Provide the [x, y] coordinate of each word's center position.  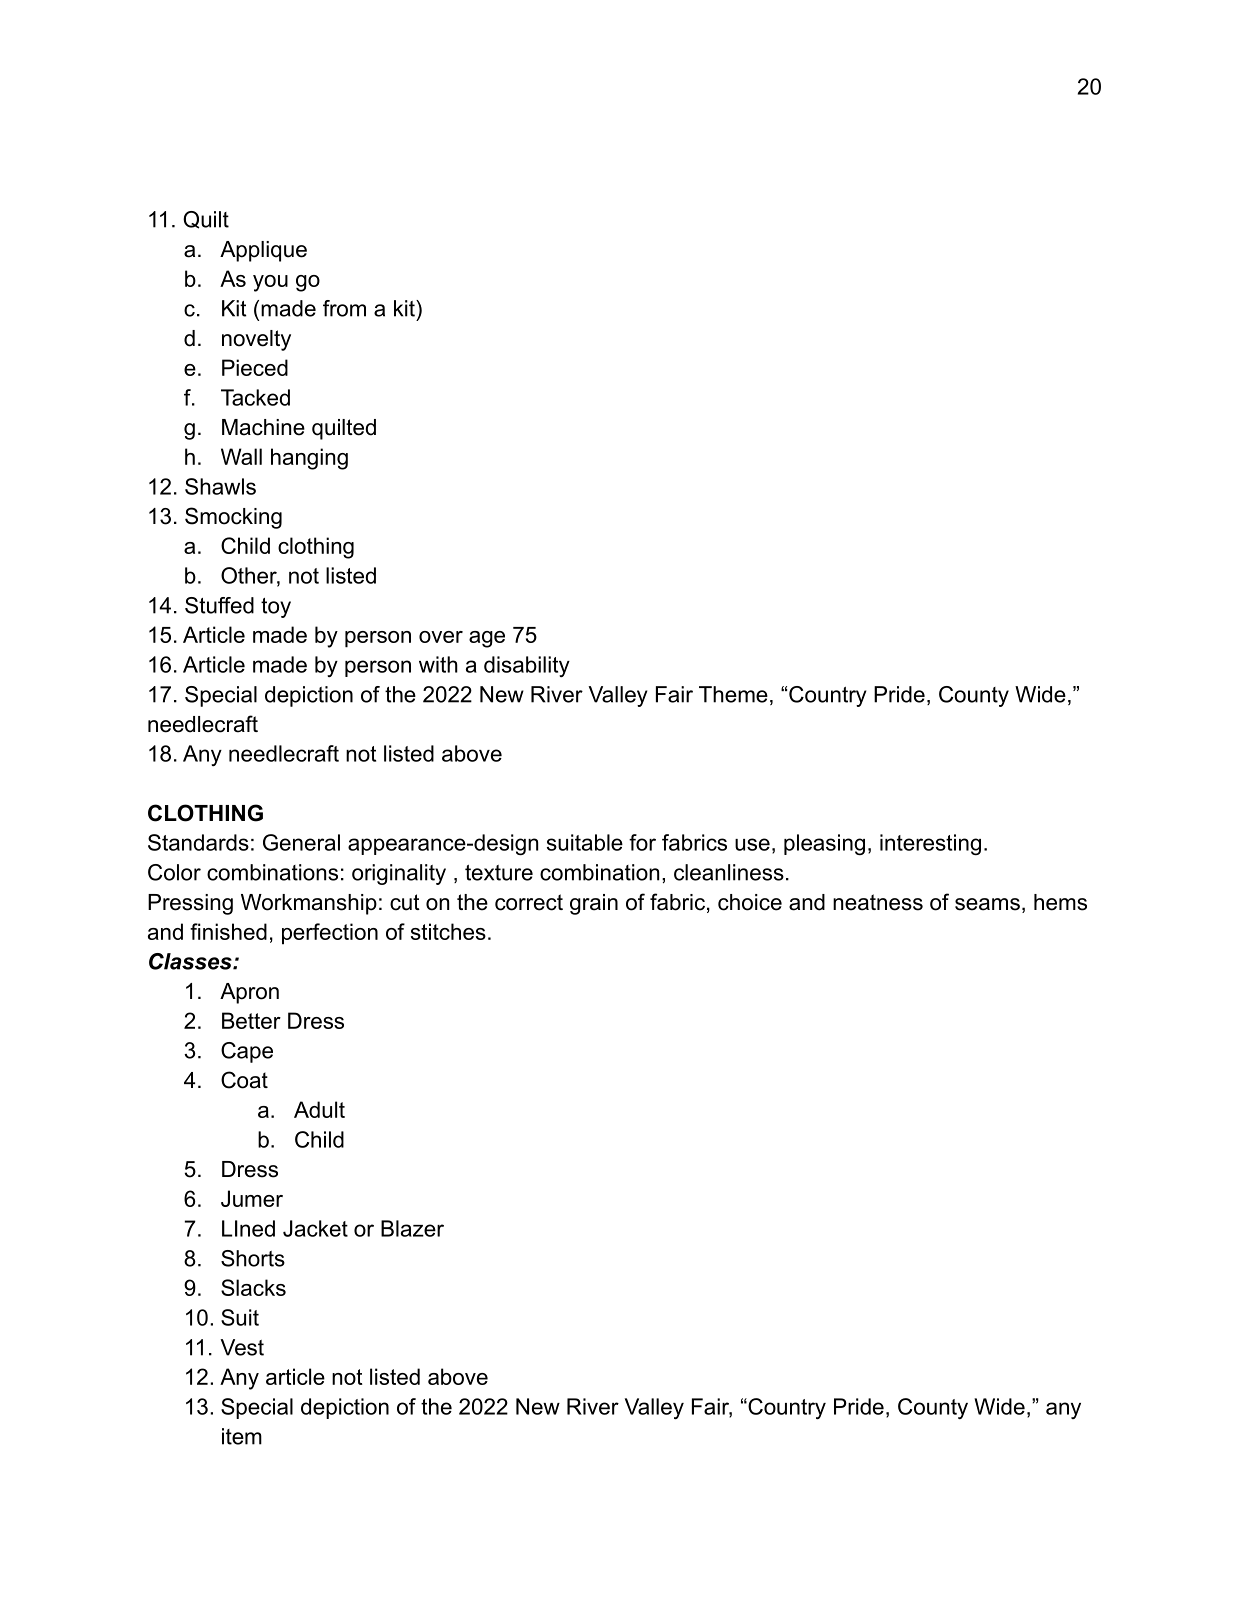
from [344, 308]
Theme [733, 694]
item [242, 1436]
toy [276, 608]
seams [987, 904]
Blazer [412, 1228]
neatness [878, 902]
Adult [319, 1109]
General [301, 842]
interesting [930, 844]
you [270, 283]
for [642, 842]
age [487, 639]
